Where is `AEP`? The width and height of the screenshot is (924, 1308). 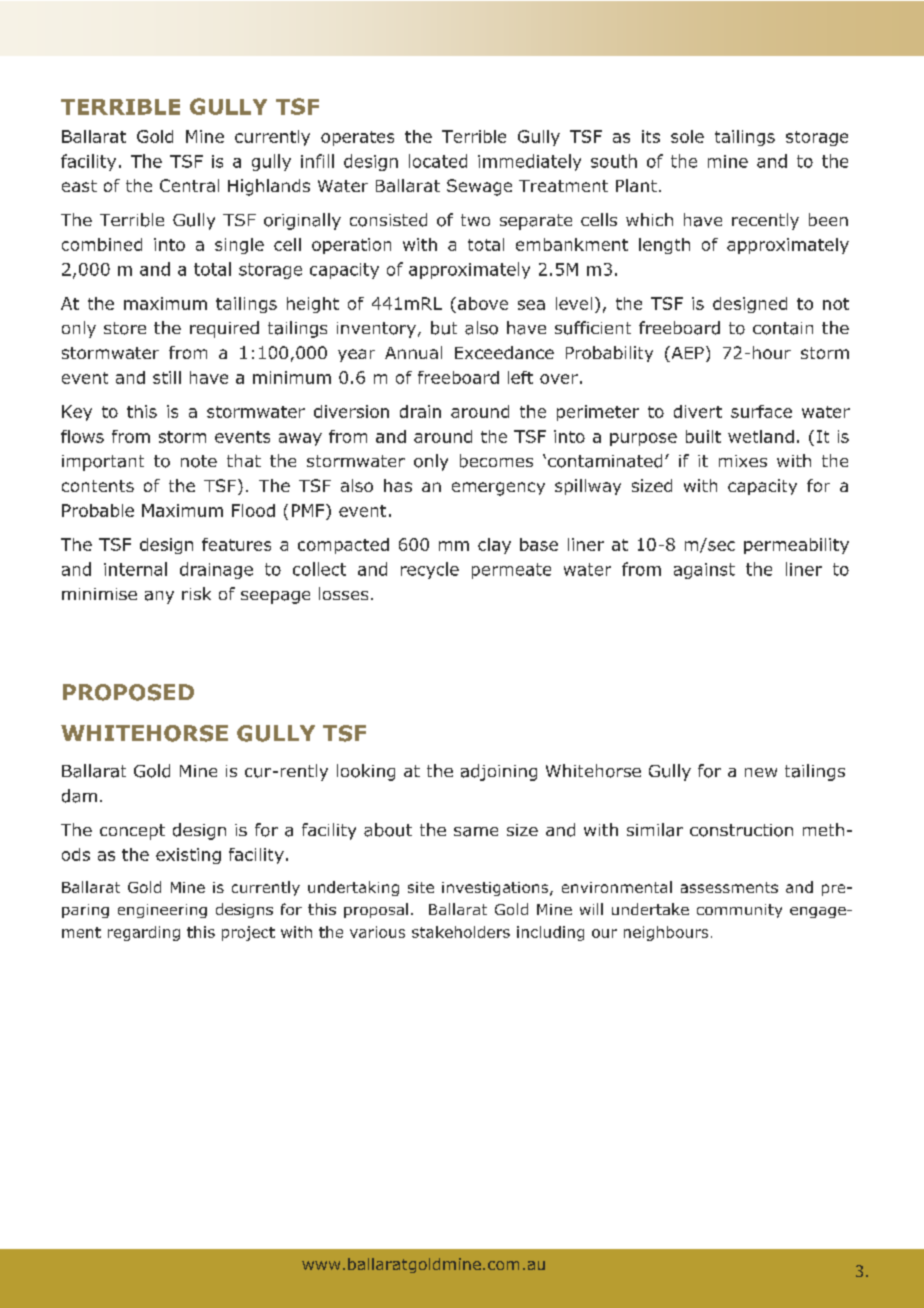
AEP is located at coordinates (686, 354).
